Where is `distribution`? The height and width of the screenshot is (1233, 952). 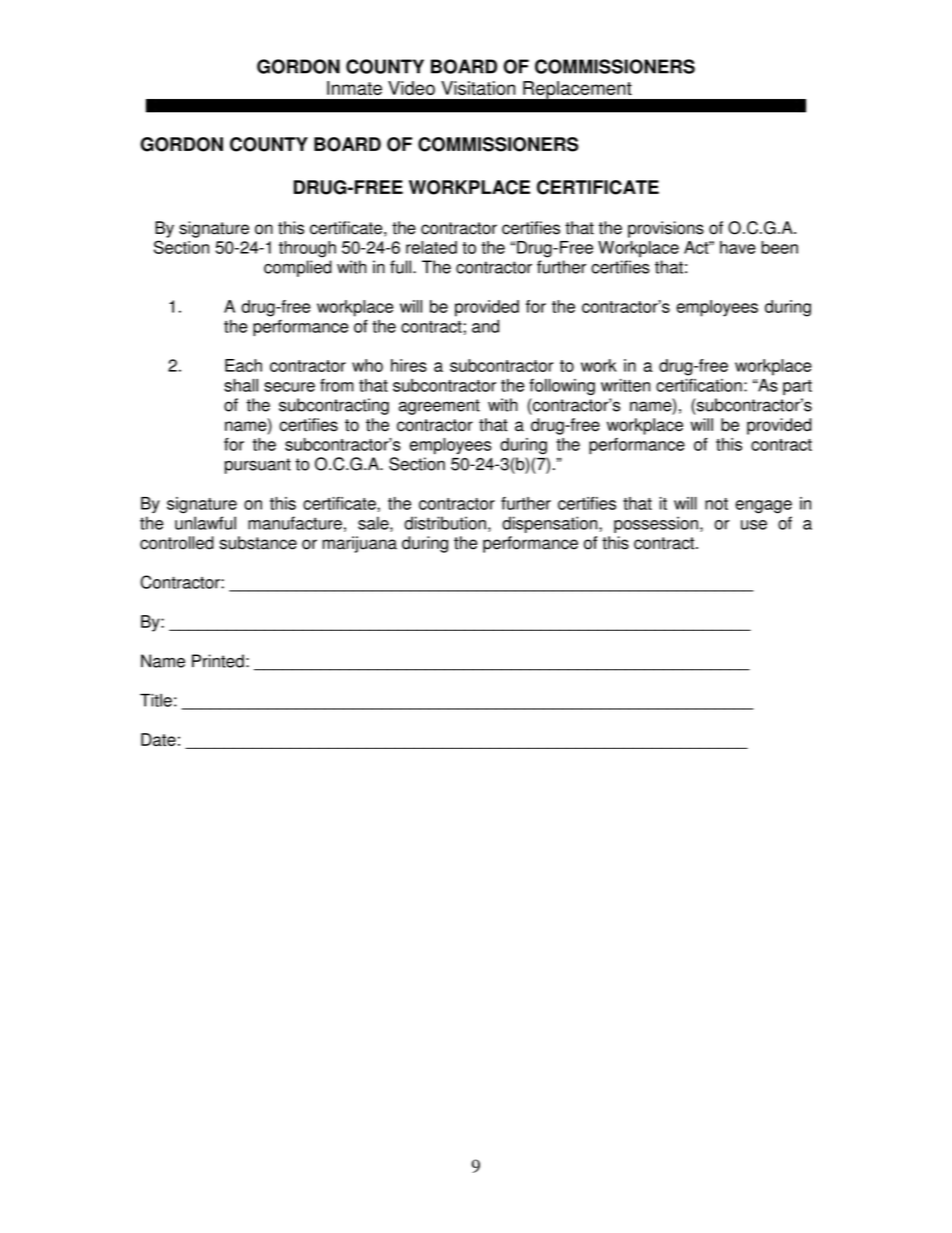 distribution is located at coordinates (445, 523).
